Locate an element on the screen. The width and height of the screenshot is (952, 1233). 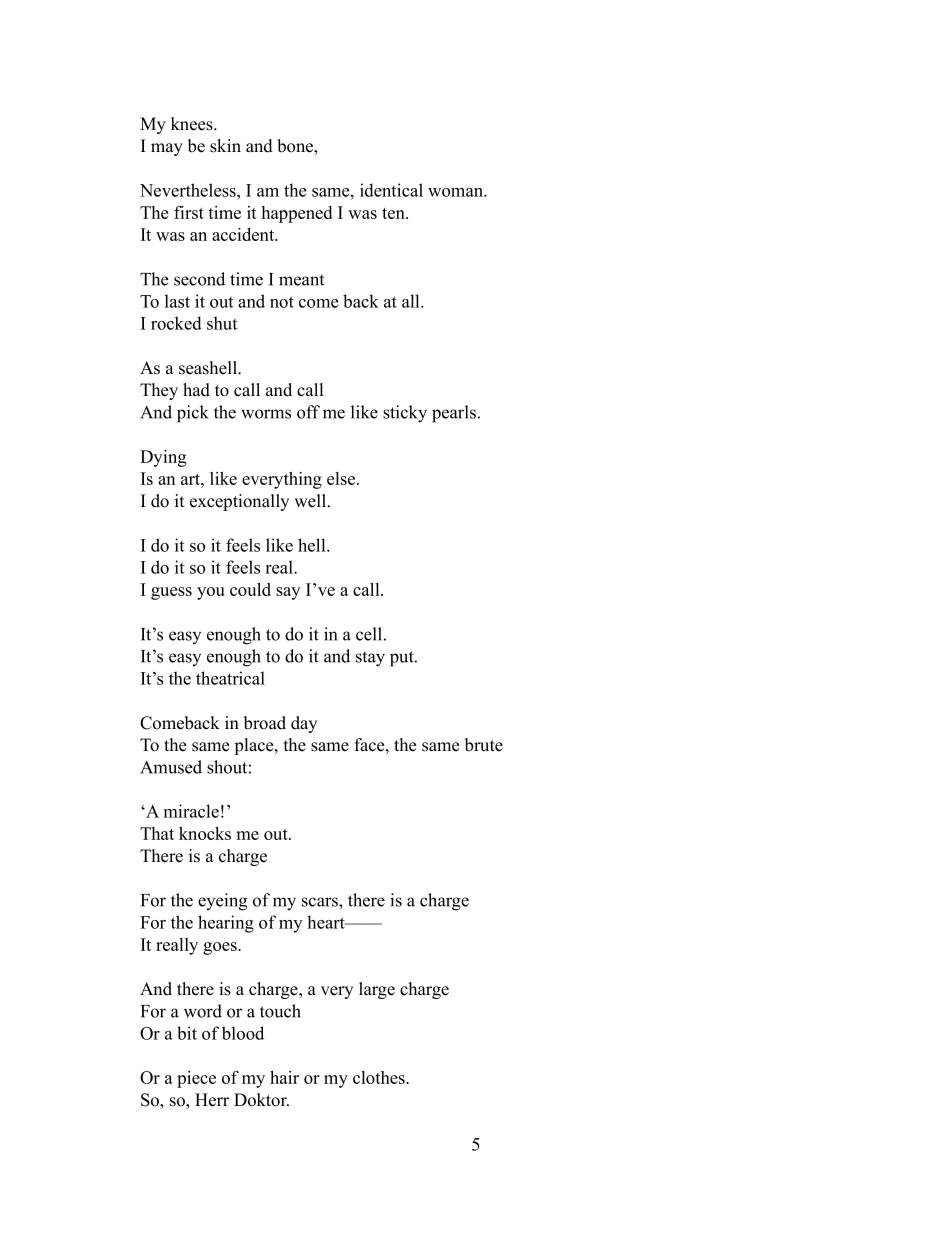
you is located at coordinates (210, 593).
